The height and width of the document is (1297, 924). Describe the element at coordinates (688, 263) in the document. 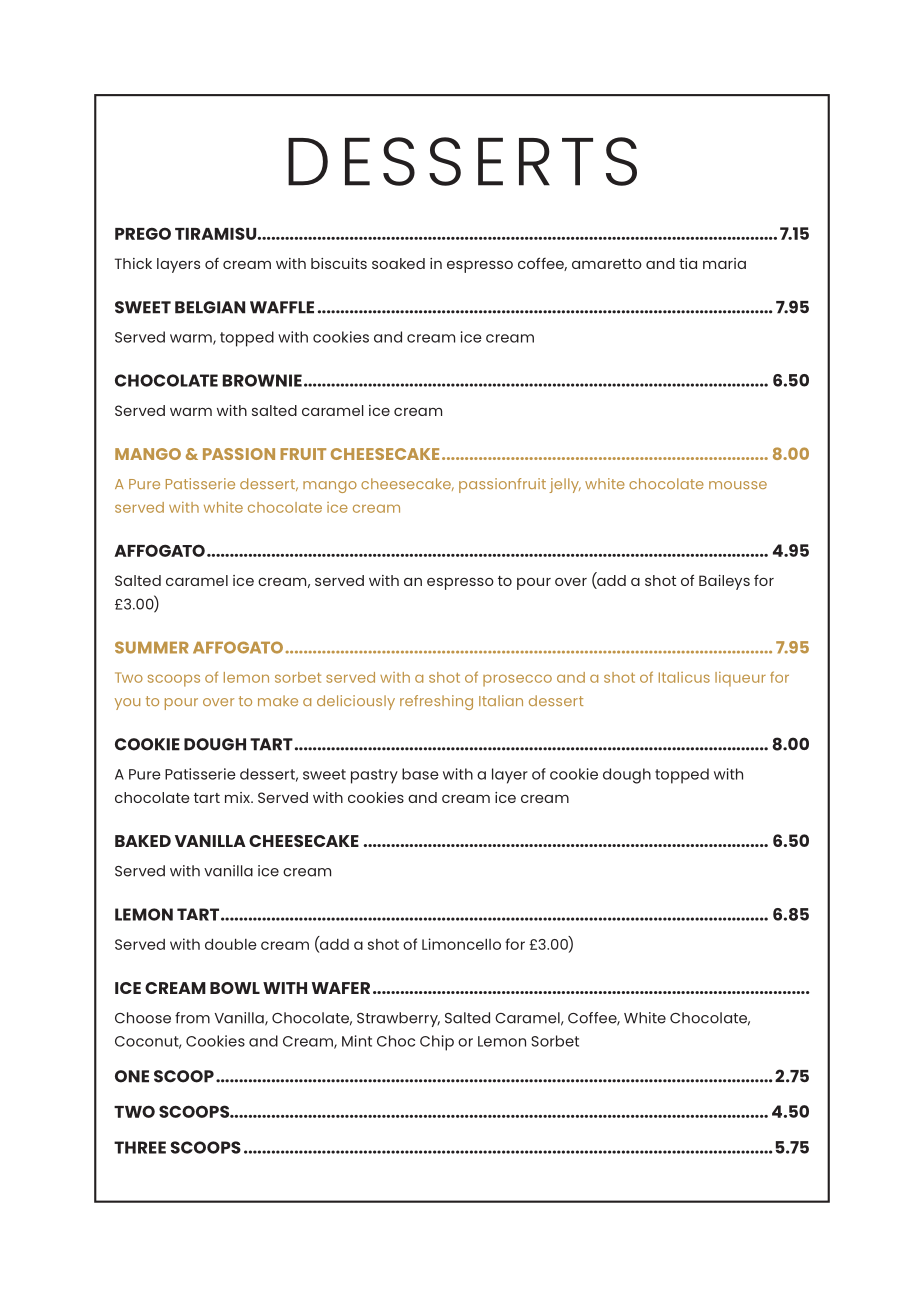

I see `tia` at that location.
